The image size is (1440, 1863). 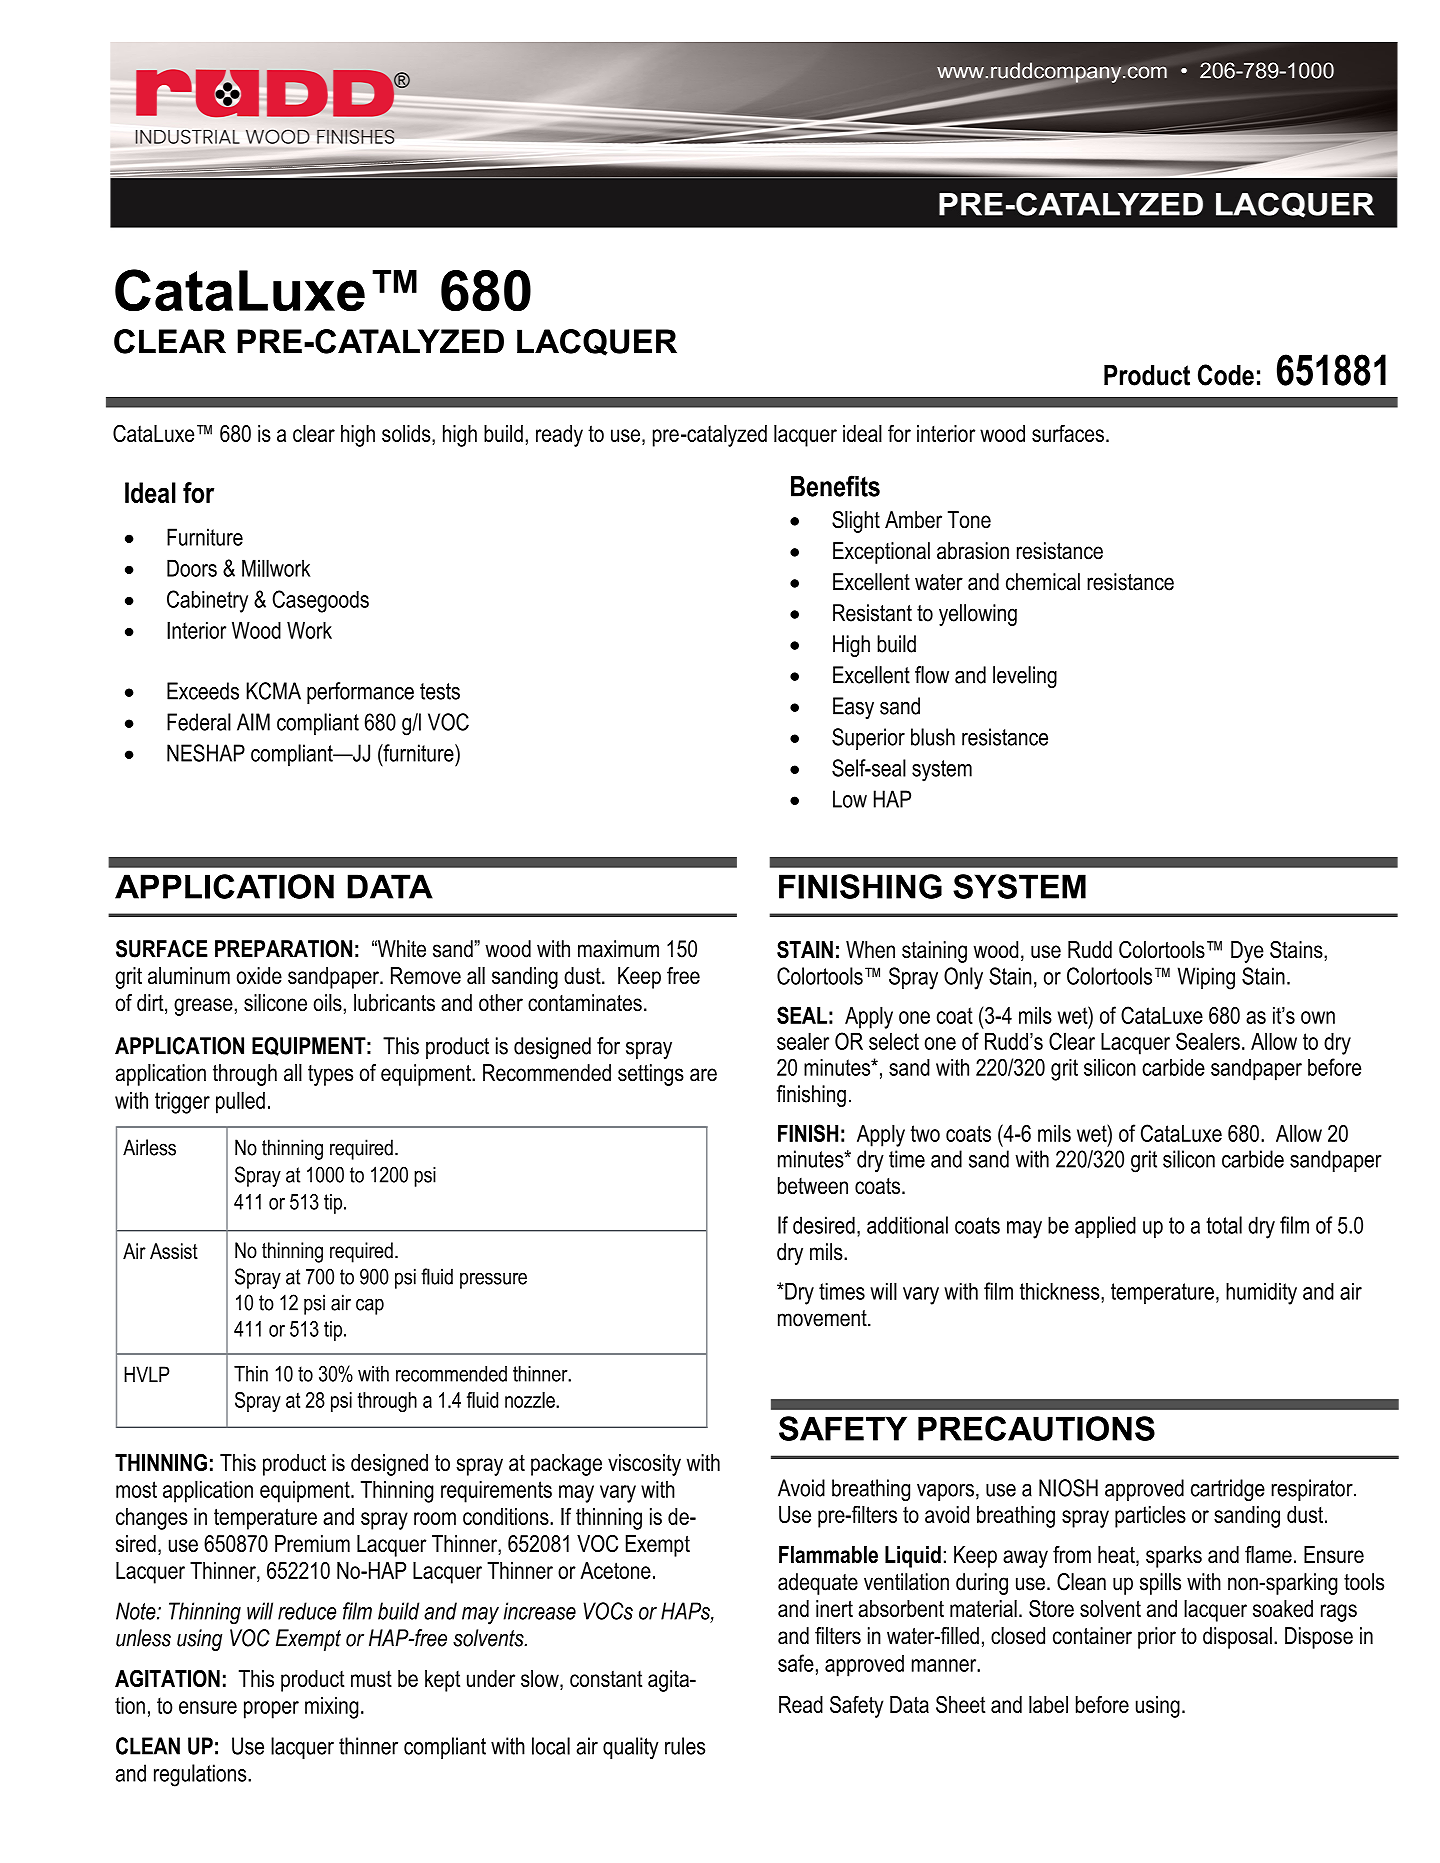 I want to click on types, so click(x=330, y=1075).
